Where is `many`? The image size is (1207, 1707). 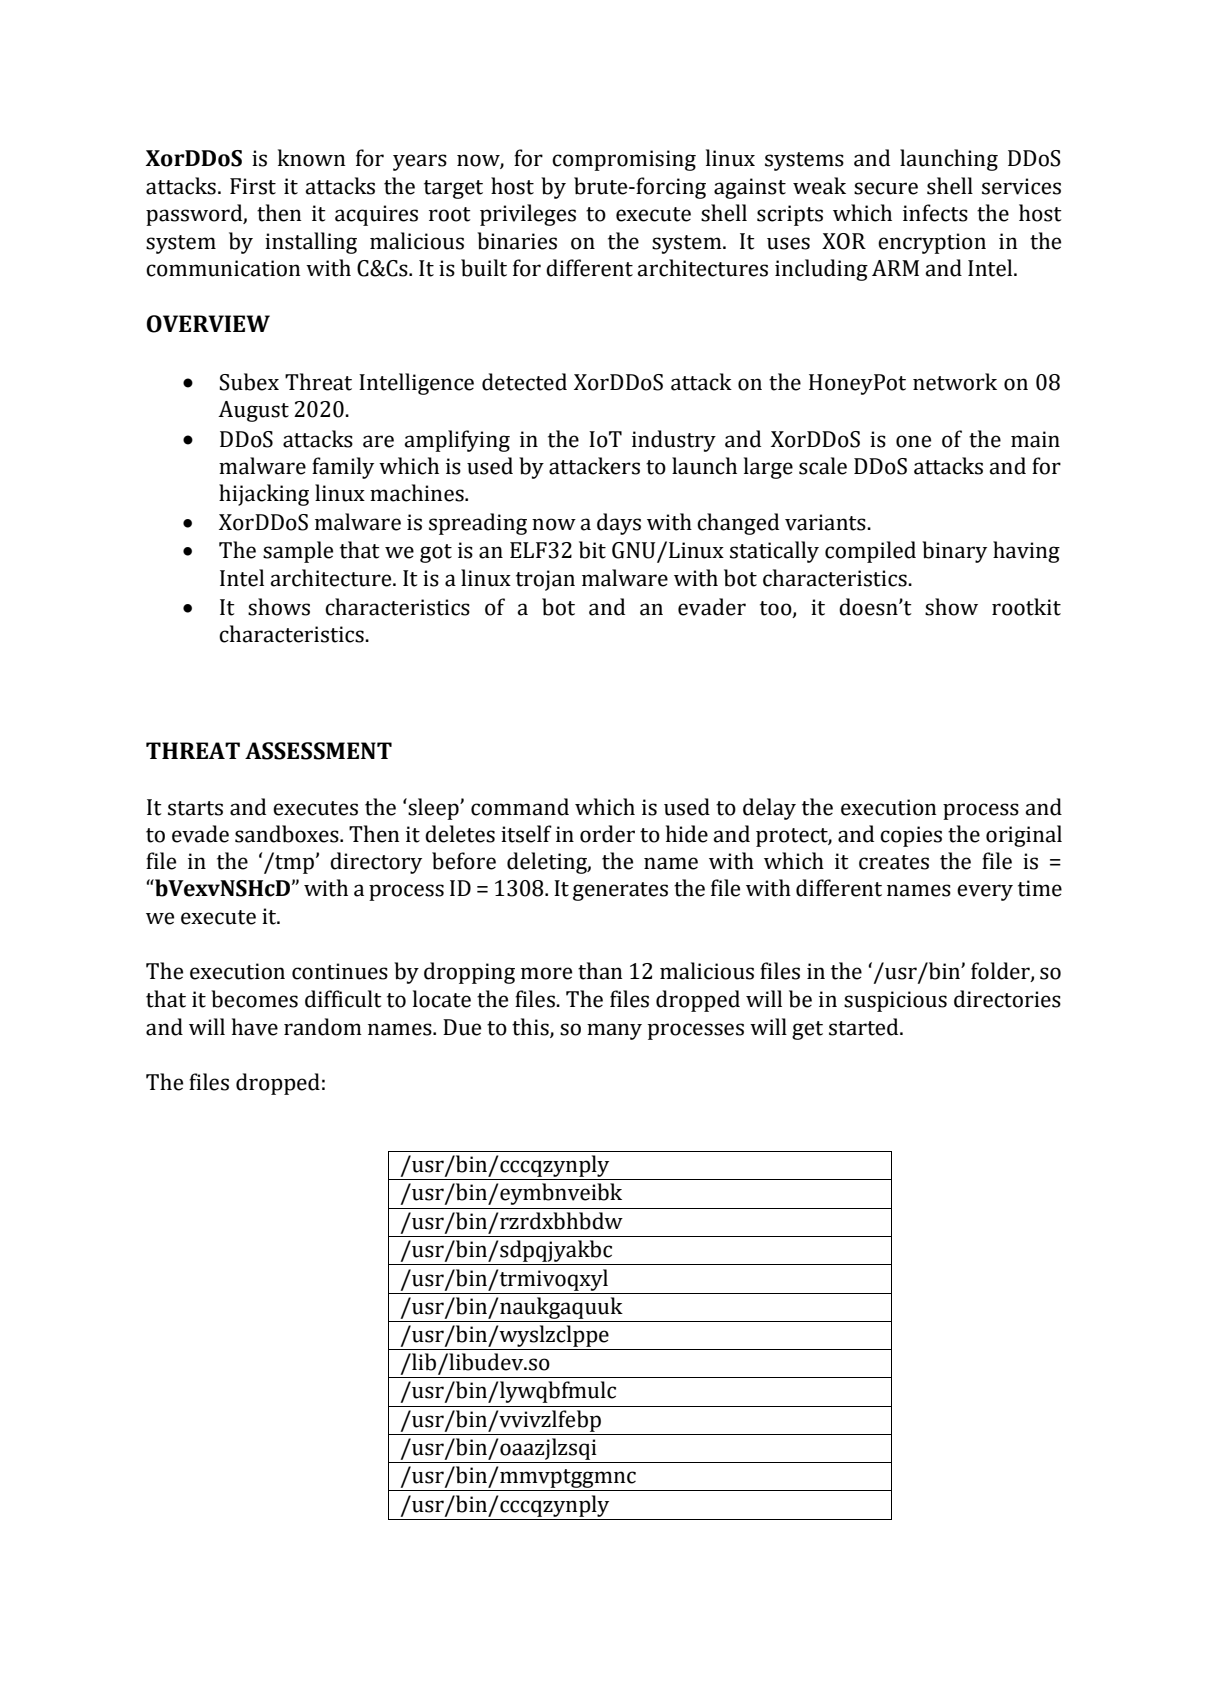 many is located at coordinates (614, 1031).
